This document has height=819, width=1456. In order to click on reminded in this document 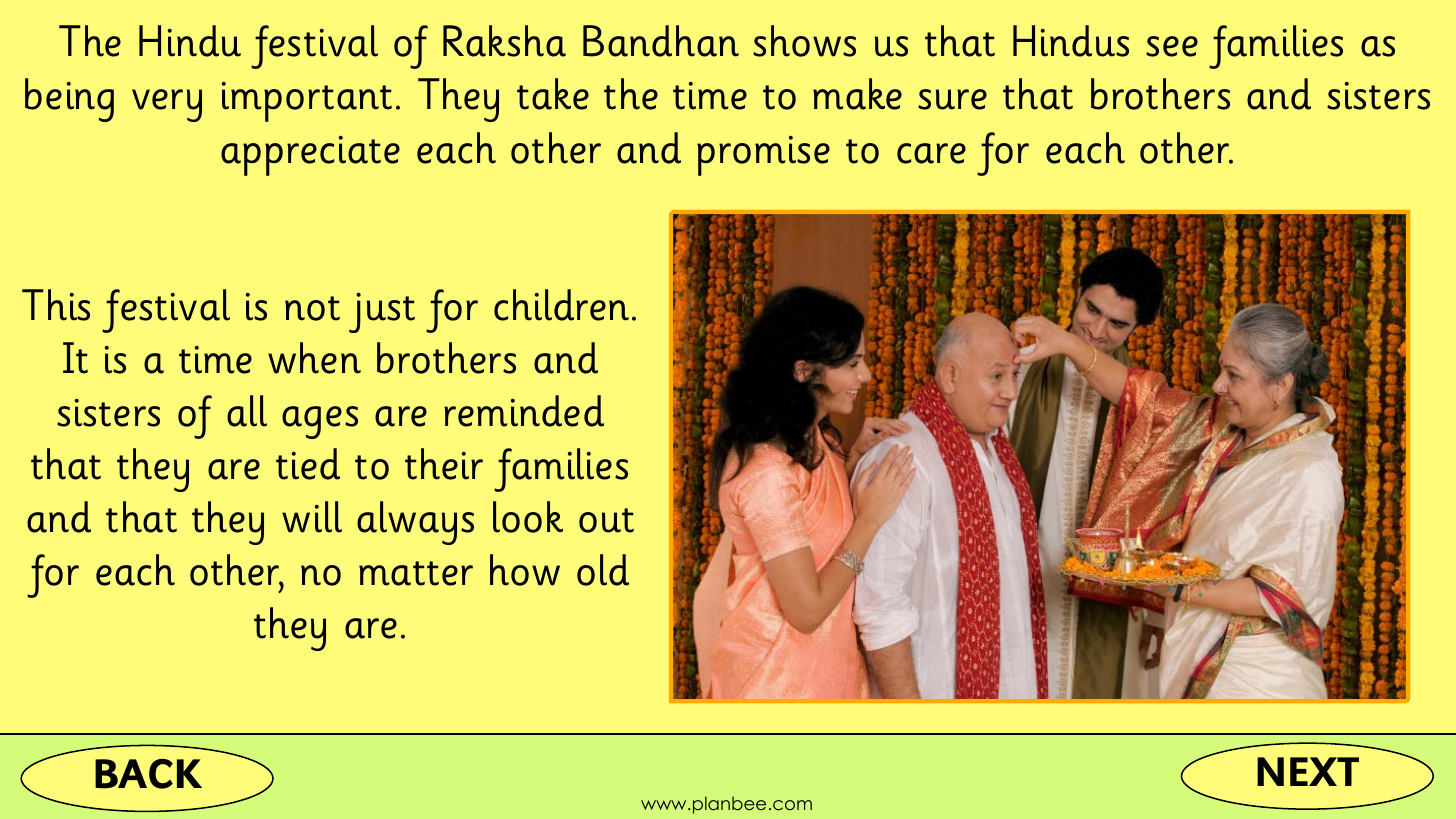, I will do `click(524, 411)`.
